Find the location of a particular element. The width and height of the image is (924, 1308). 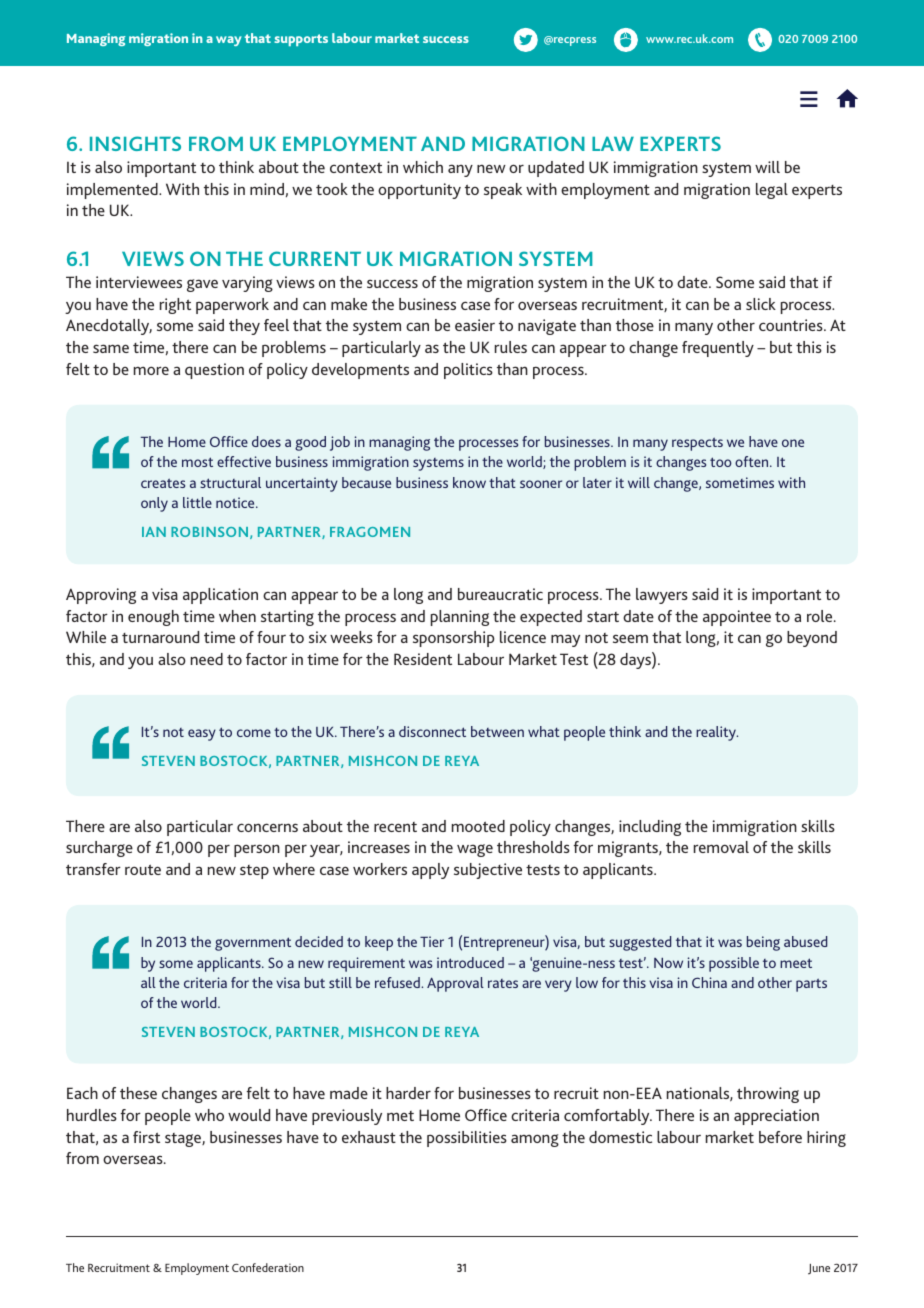

way is located at coordinates (229, 41).
